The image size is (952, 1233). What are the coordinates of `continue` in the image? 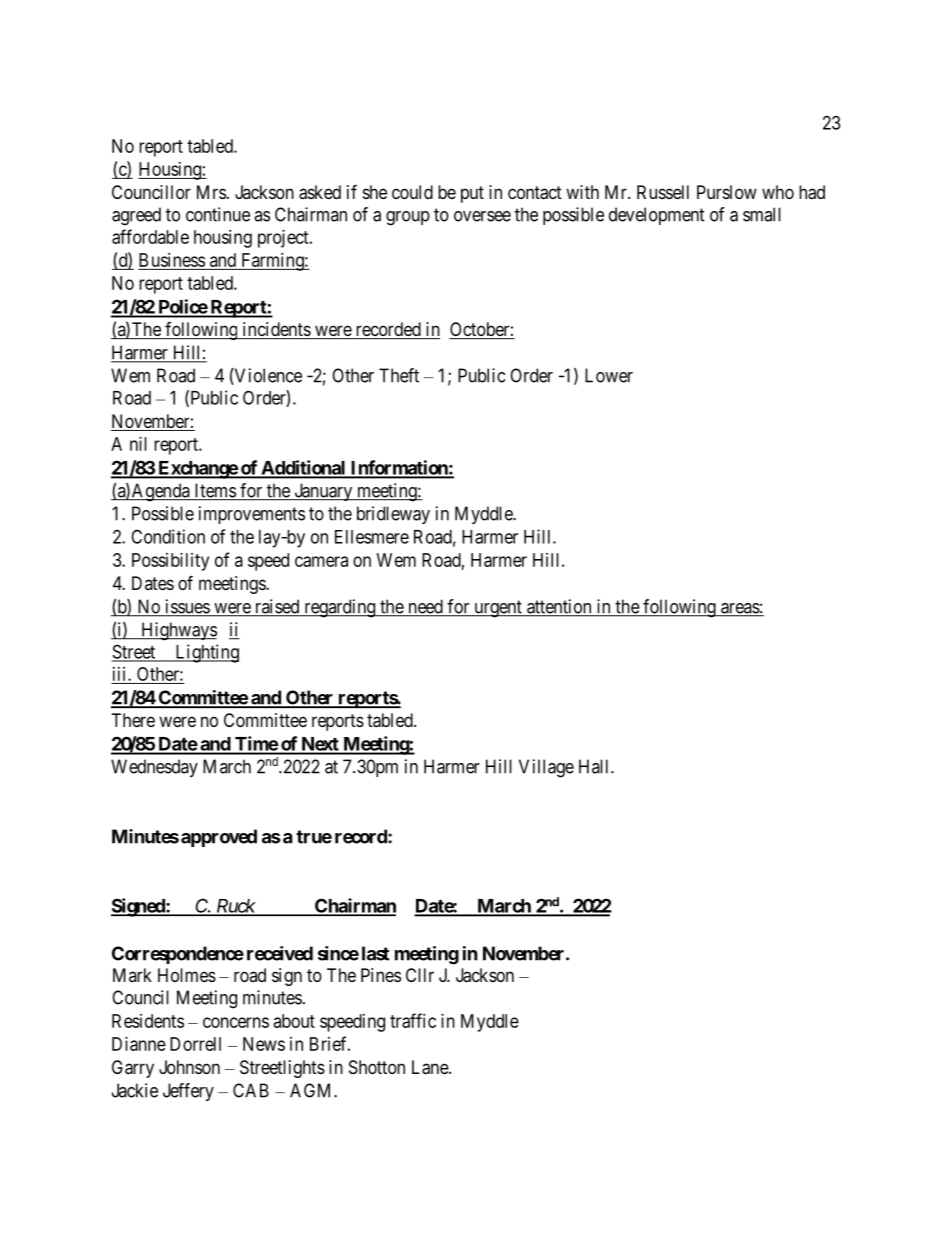 It's located at (218, 214).
